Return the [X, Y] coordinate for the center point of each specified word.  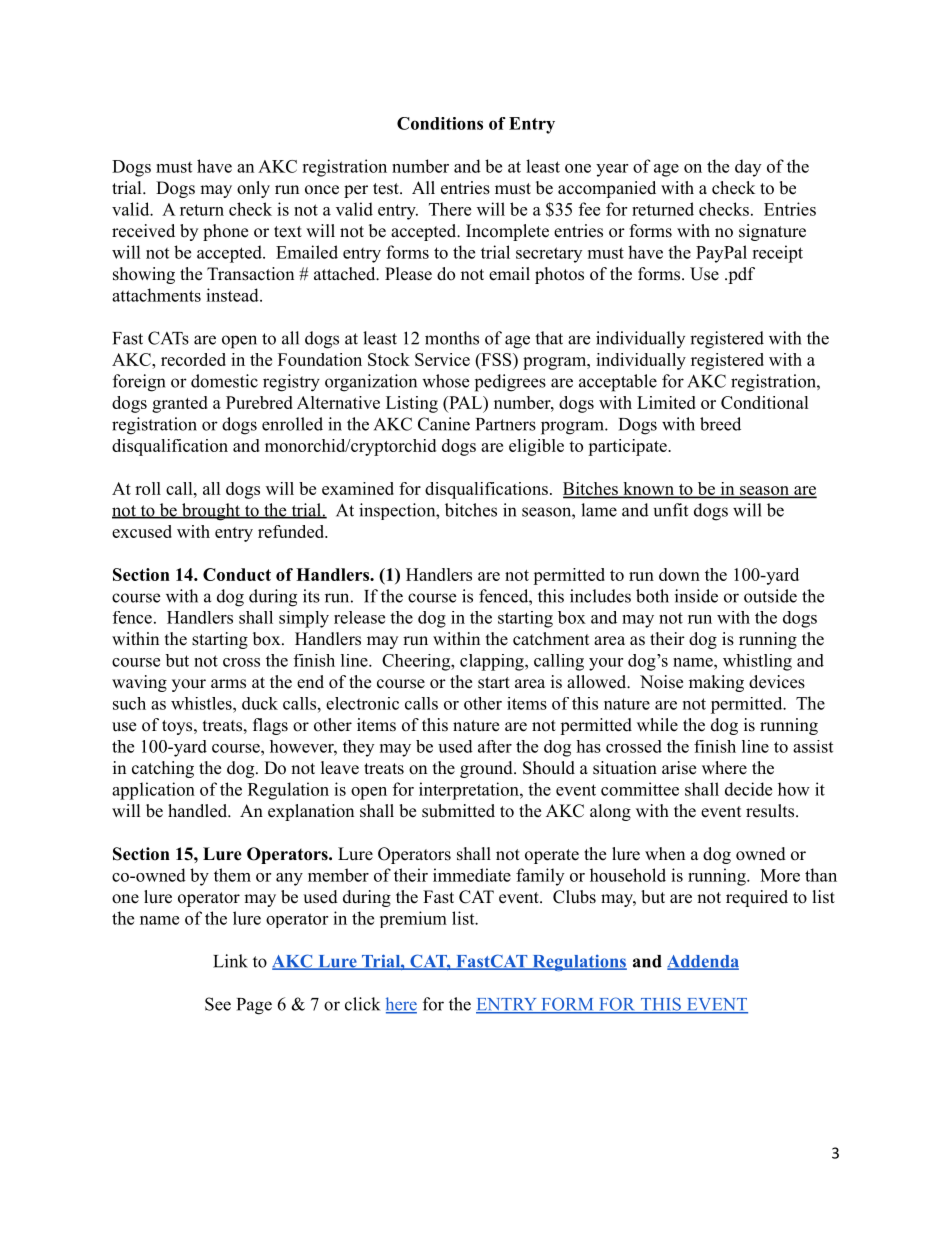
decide [748, 789]
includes [600, 596]
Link [230, 961]
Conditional [765, 402]
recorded [193, 359]
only [253, 189]
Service [442, 359]
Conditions [440, 123]
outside [770, 596]
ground [487, 769]
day [748, 168]
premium [413, 919]
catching [163, 769]
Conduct [237, 574]
